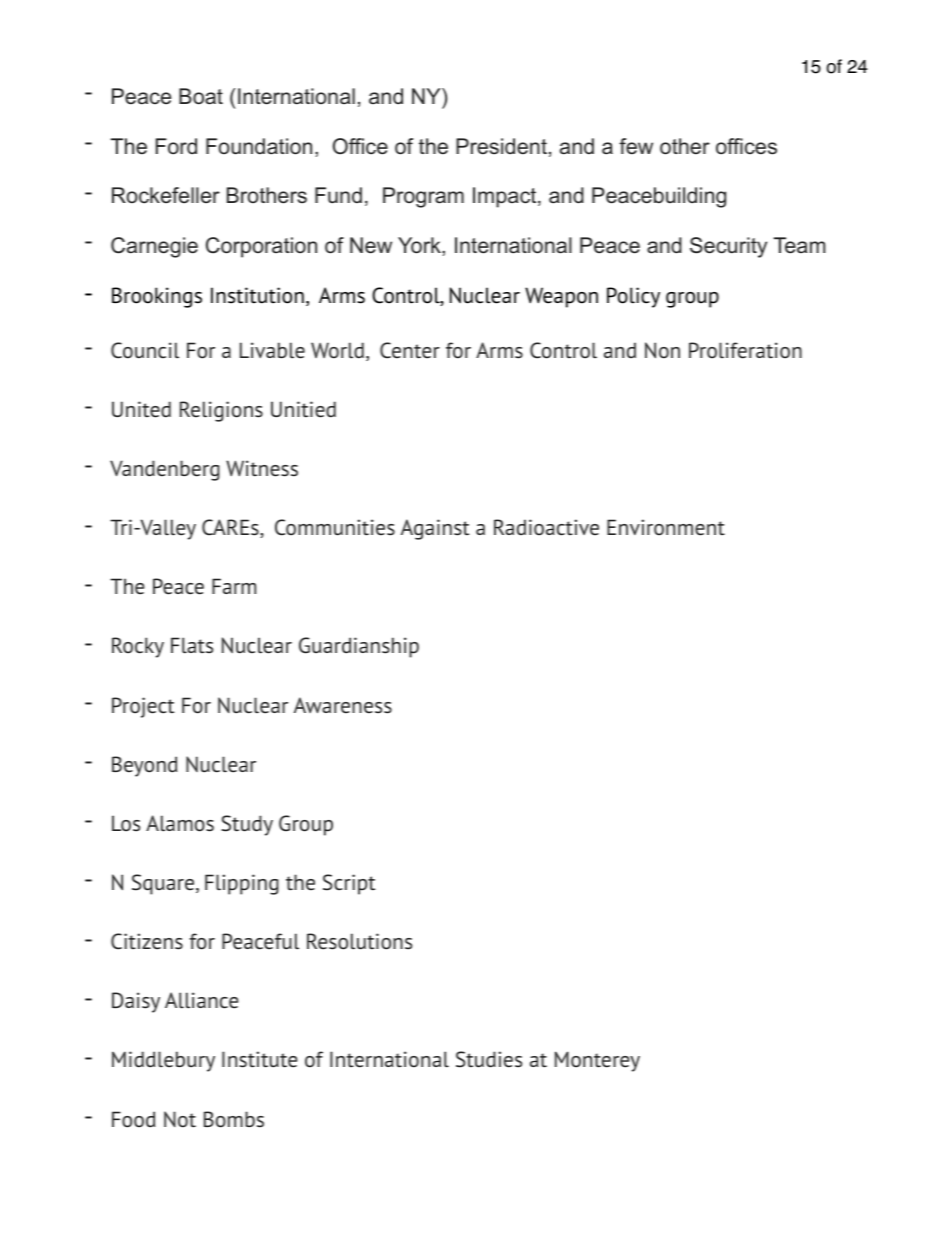  Describe the element at coordinates (221, 411) in the screenshot. I see `Religions` at that location.
